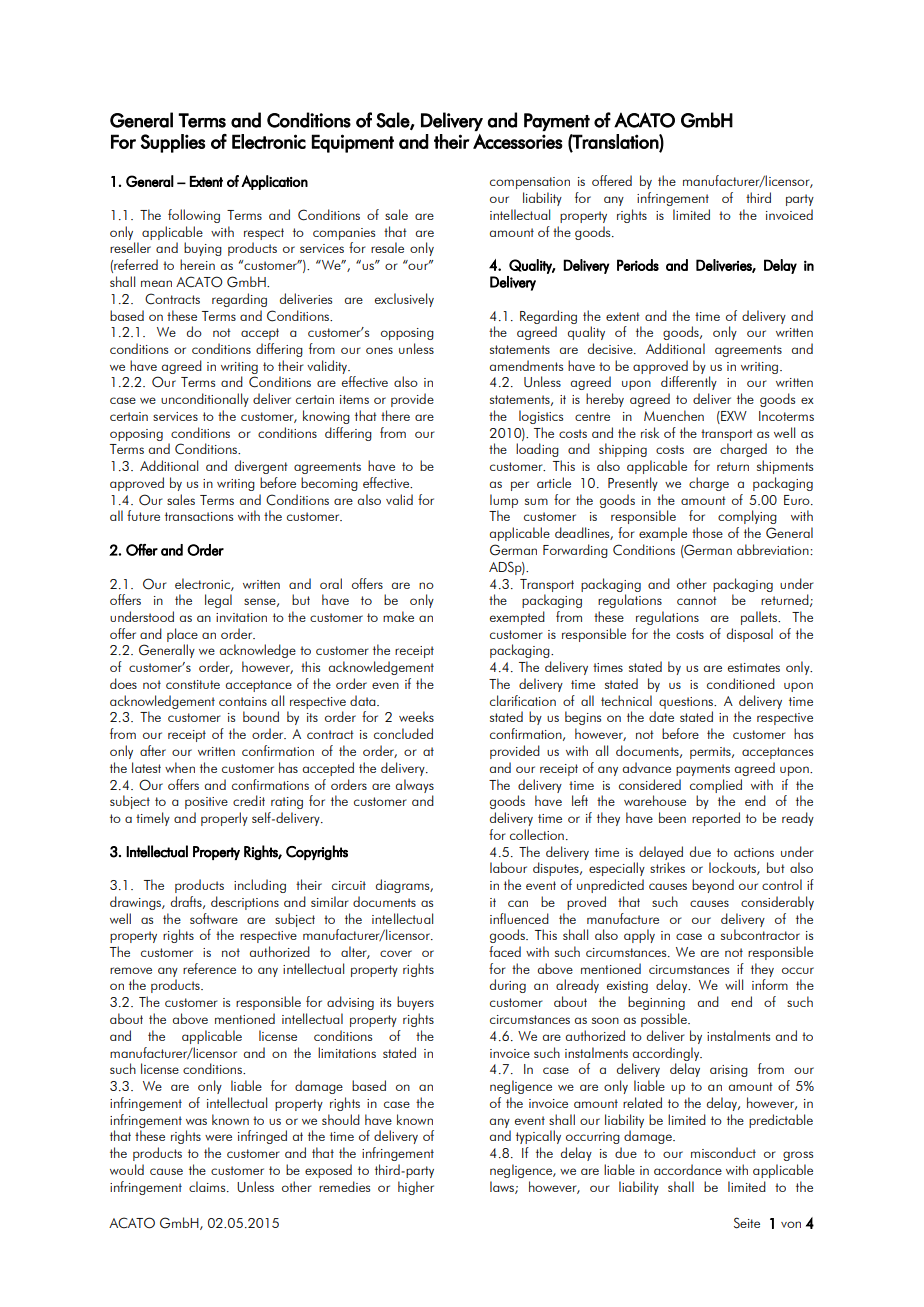 The width and height of the screenshot is (924, 1307). I want to click on Periods, so click(638, 265).
